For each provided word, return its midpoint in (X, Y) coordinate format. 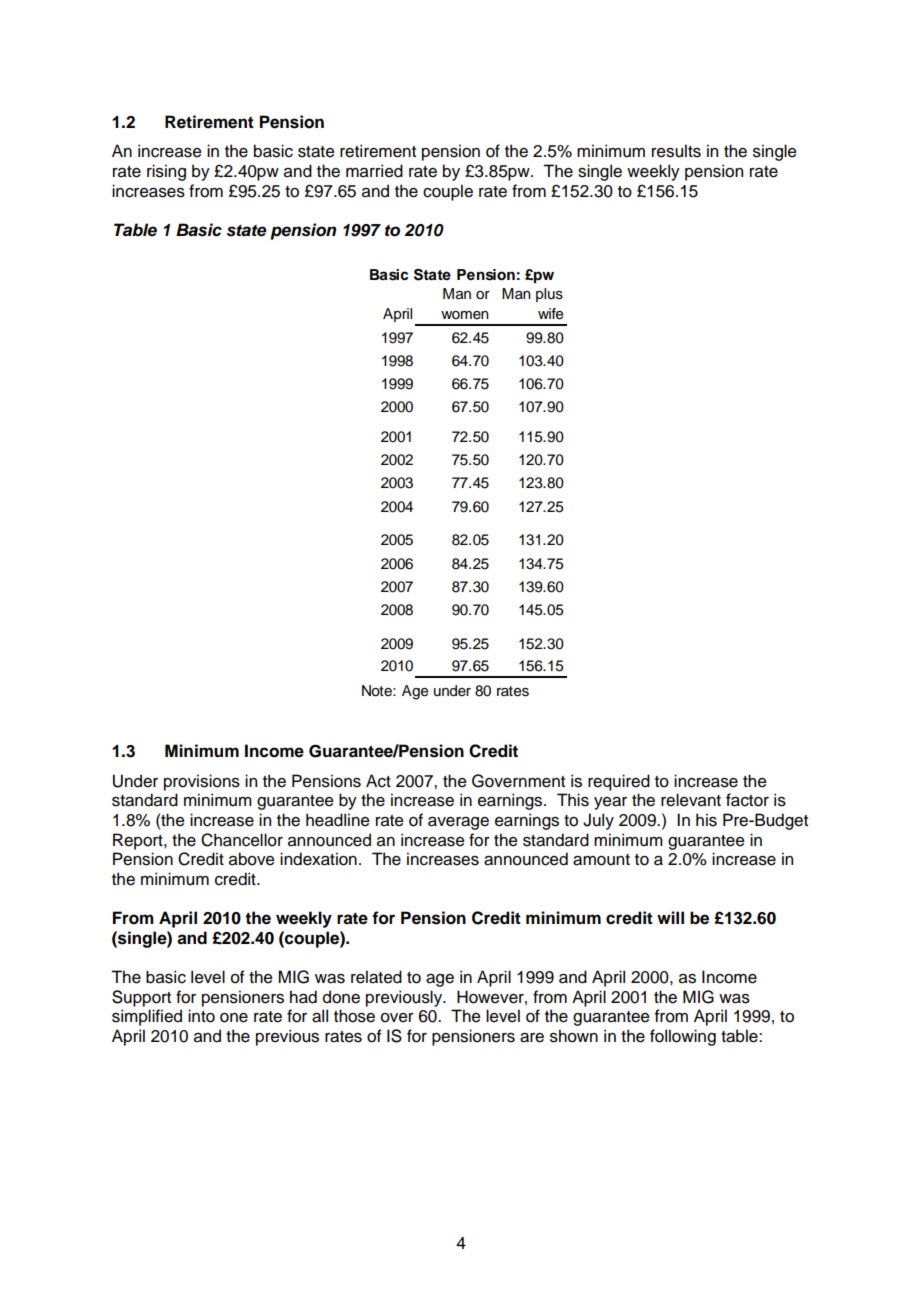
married (374, 171)
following (683, 1037)
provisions (202, 782)
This (573, 800)
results (676, 151)
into (201, 1016)
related (376, 977)
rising (166, 172)
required (619, 782)
